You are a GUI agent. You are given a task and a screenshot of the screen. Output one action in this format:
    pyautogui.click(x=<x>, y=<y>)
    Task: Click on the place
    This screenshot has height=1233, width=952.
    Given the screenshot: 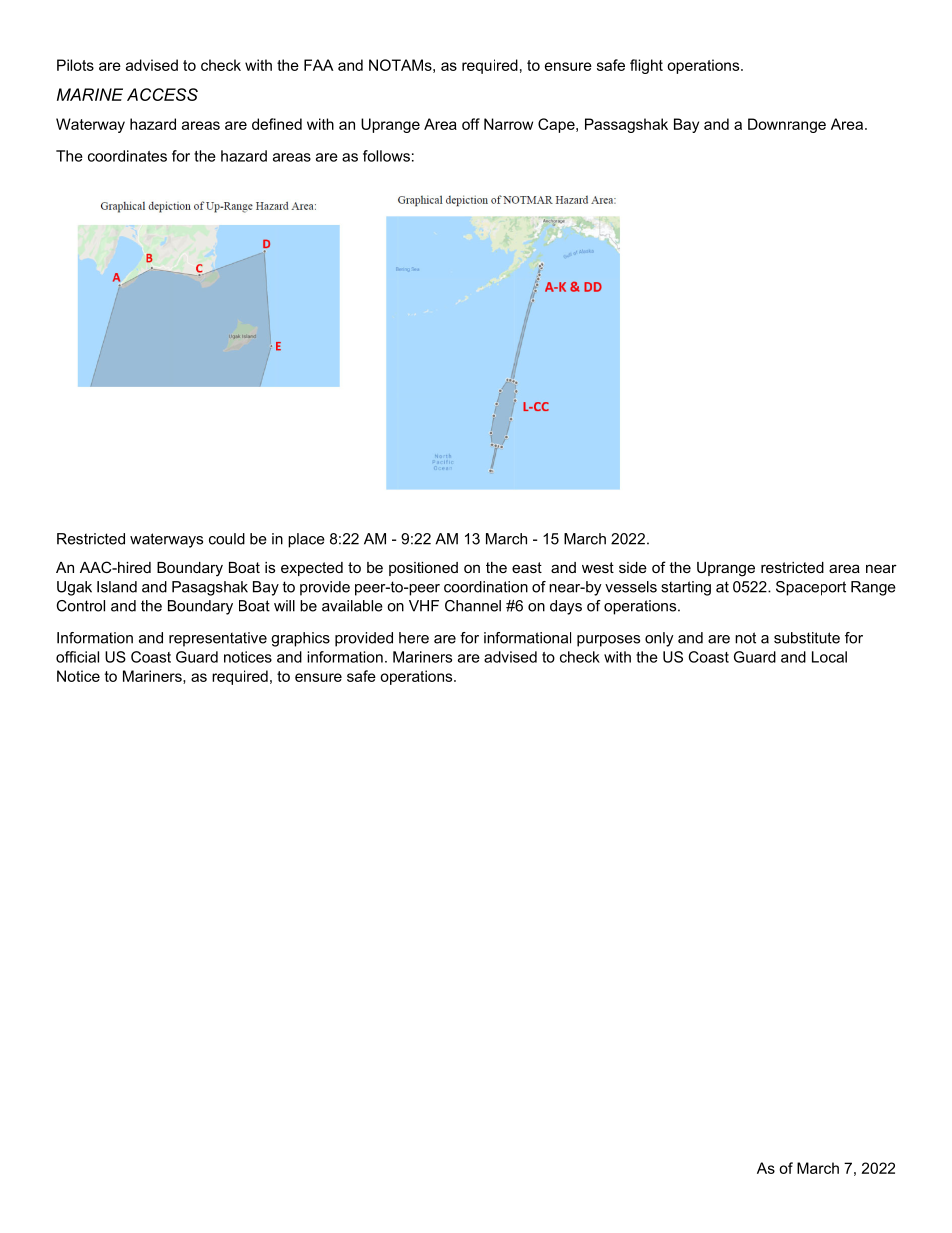 What is the action you would take?
    pyautogui.click(x=306, y=540)
